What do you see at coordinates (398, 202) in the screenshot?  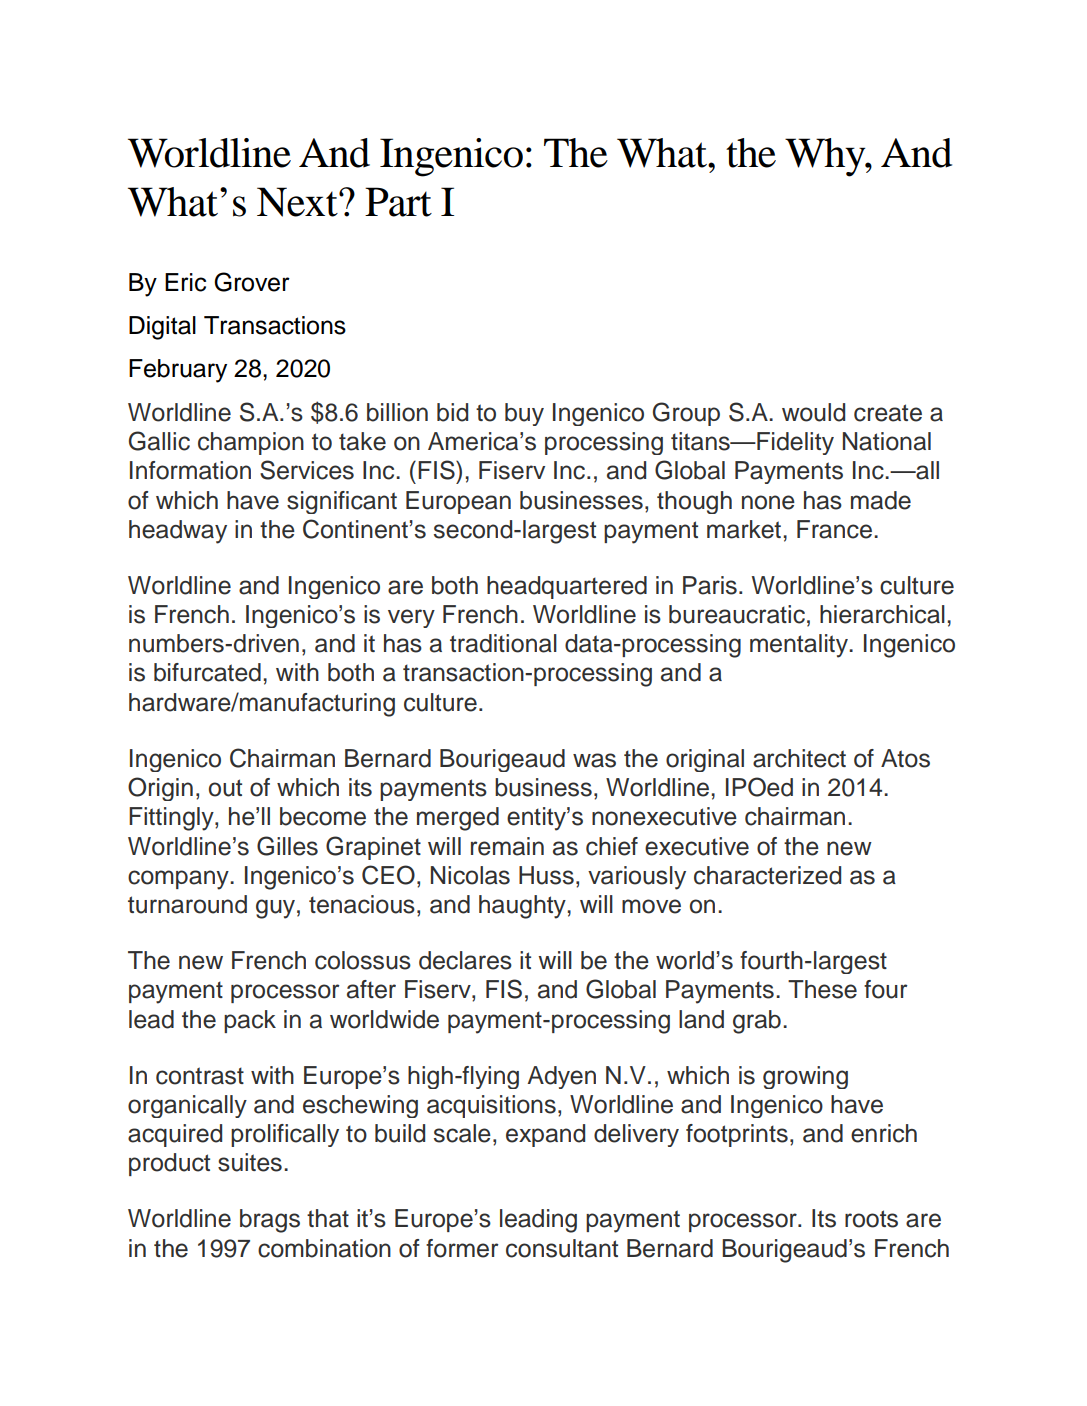 I see `Part` at bounding box center [398, 202].
